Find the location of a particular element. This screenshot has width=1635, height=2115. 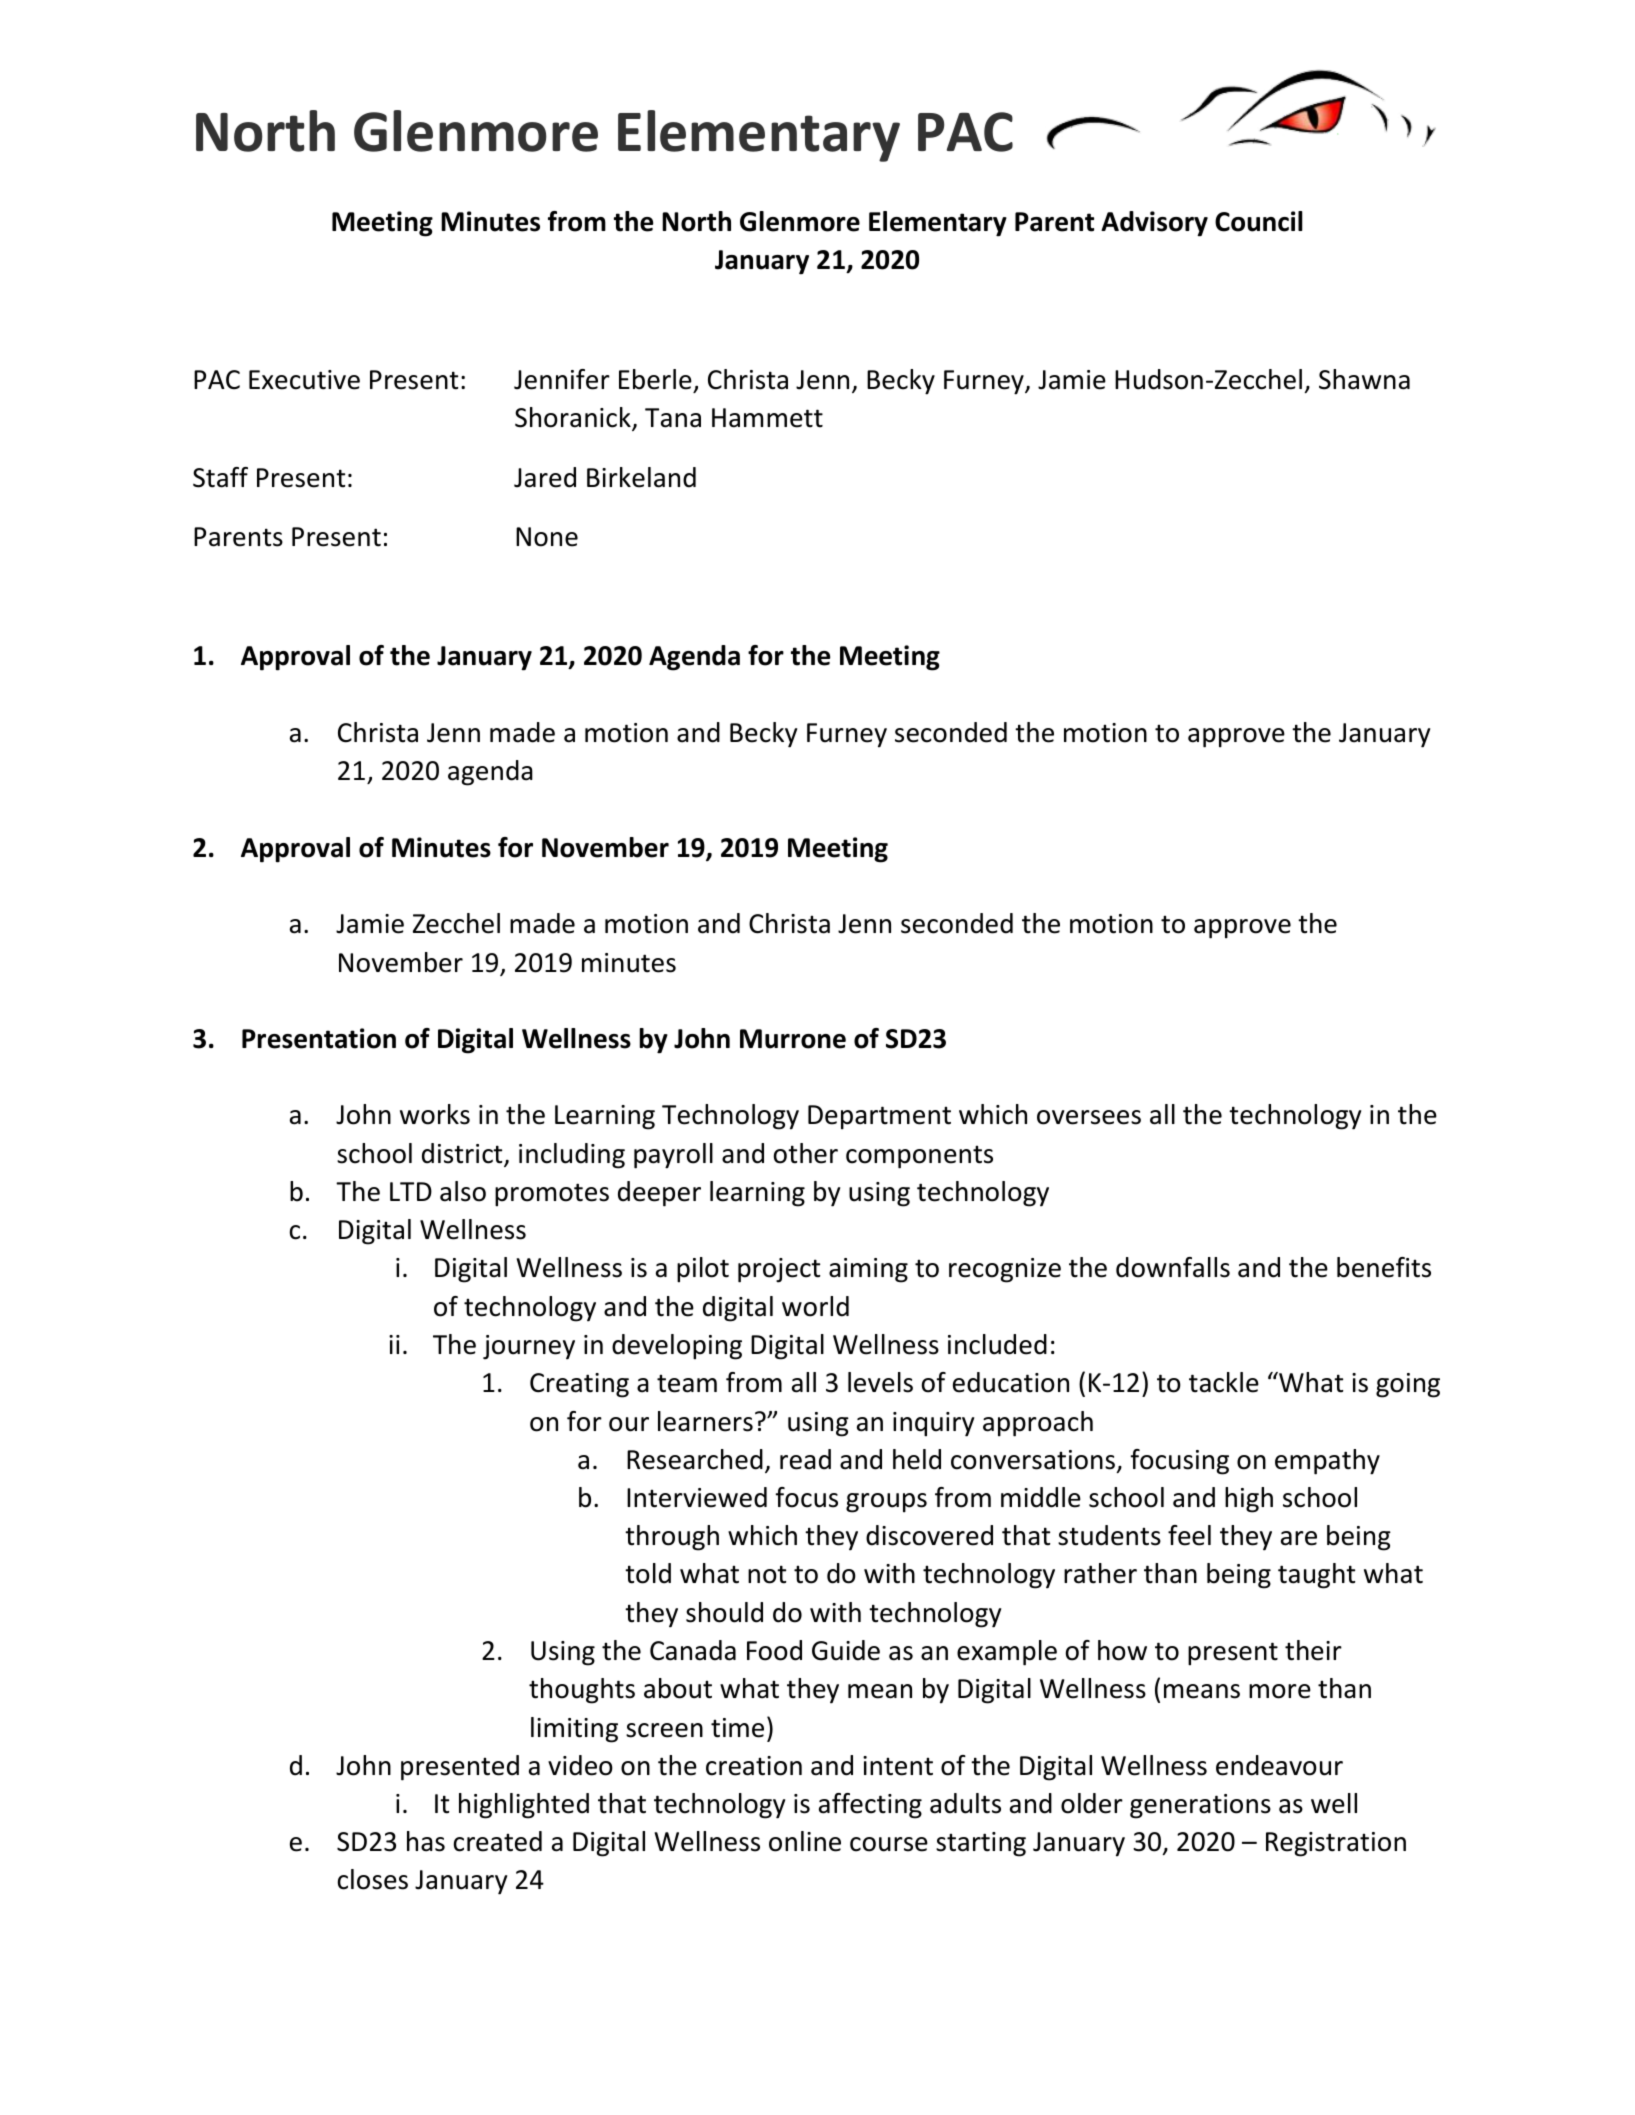

Jared is located at coordinates (545, 477).
